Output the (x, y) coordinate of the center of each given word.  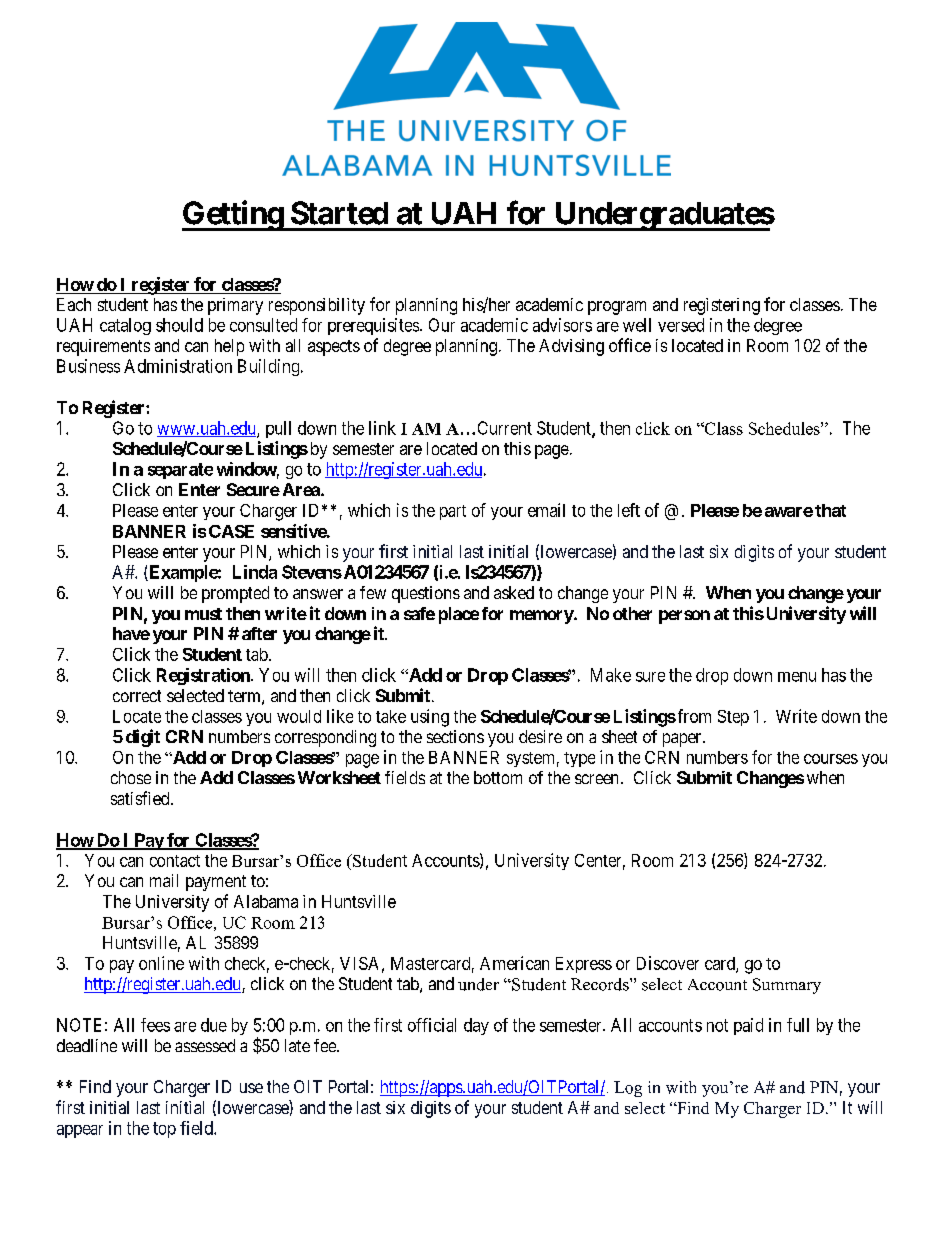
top (164, 1130)
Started (339, 213)
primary (235, 306)
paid (748, 1026)
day (476, 1026)
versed (681, 325)
